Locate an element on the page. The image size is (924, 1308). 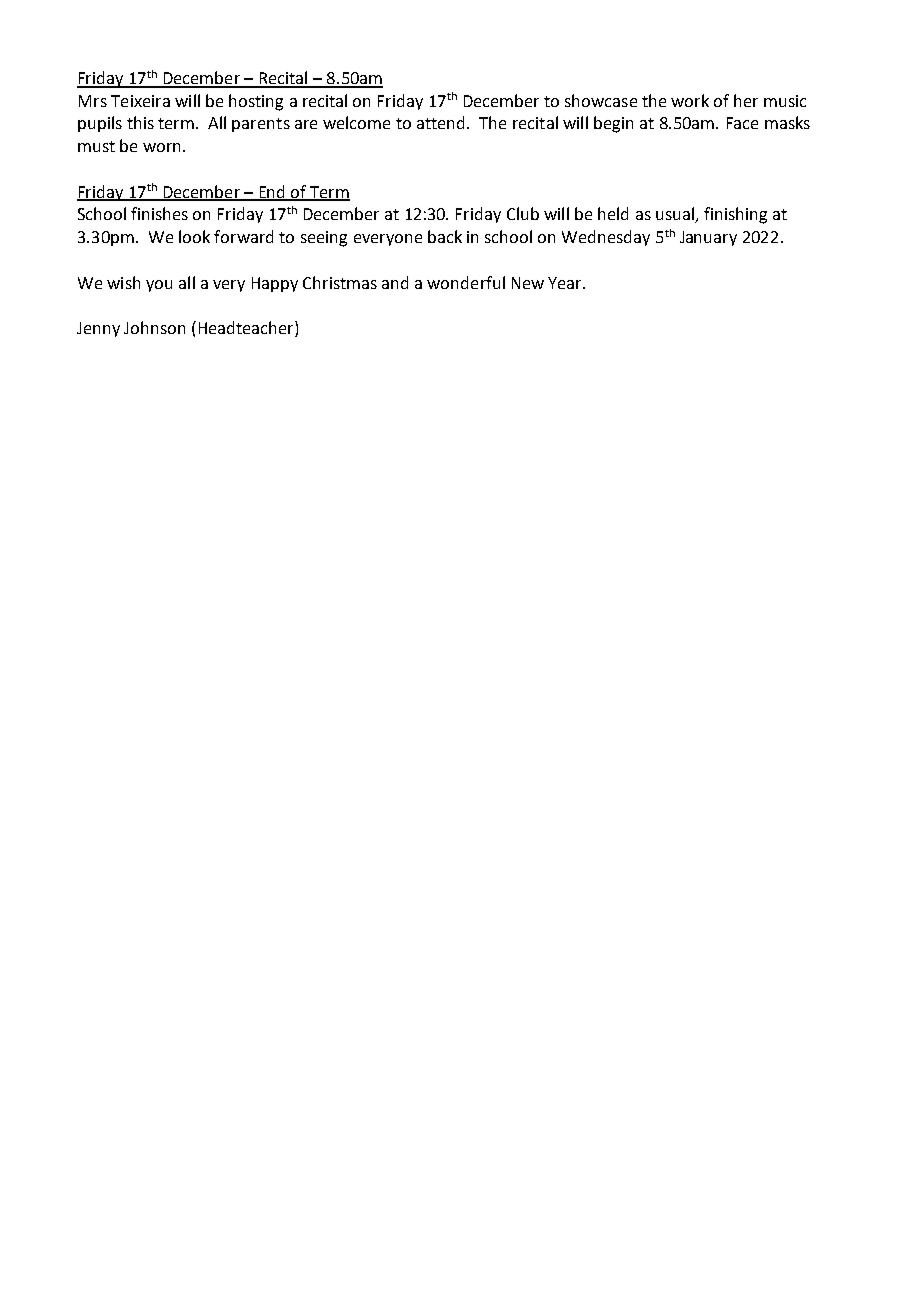
usual is located at coordinates (676, 215).
